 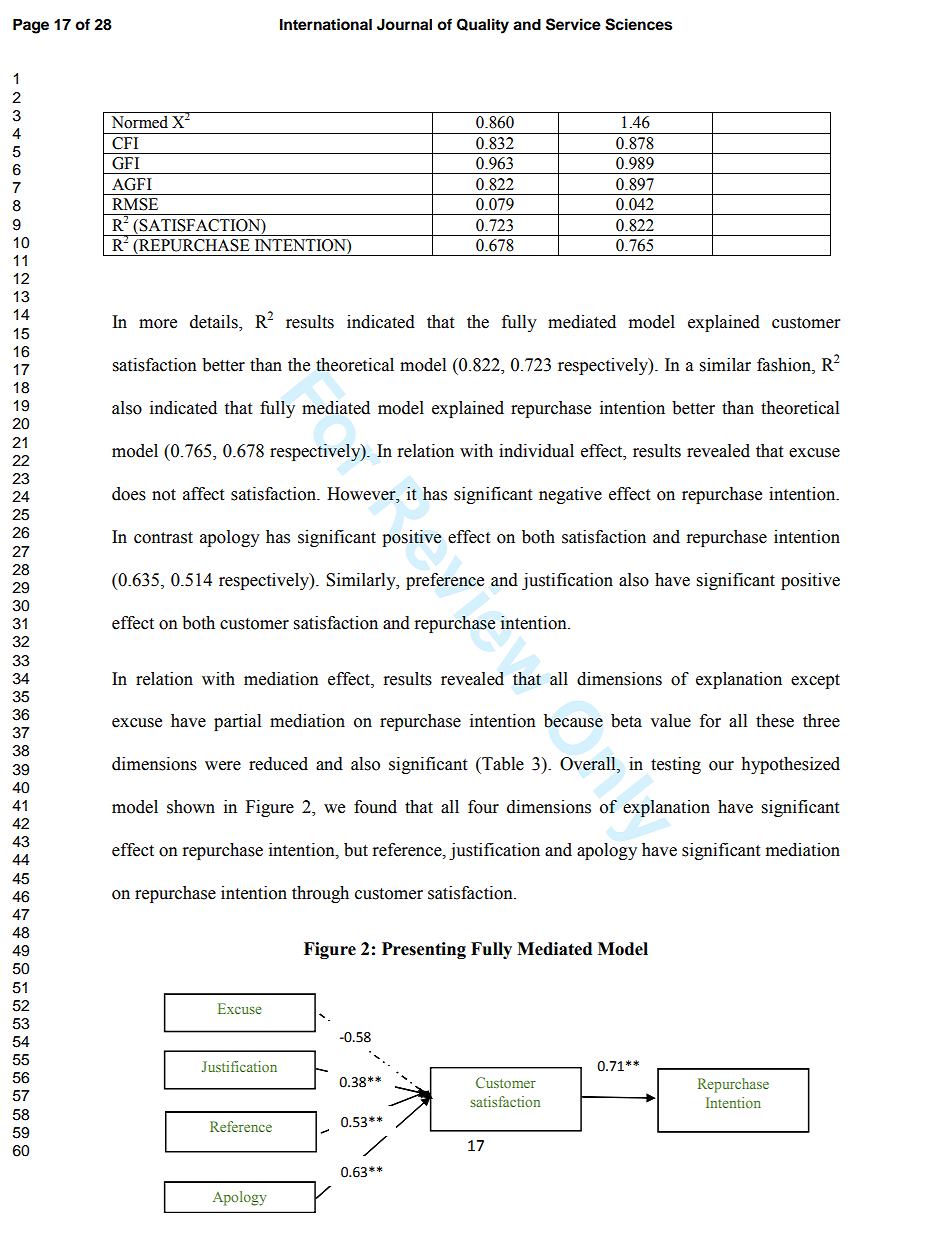 I want to click on details, so click(x=215, y=323).
